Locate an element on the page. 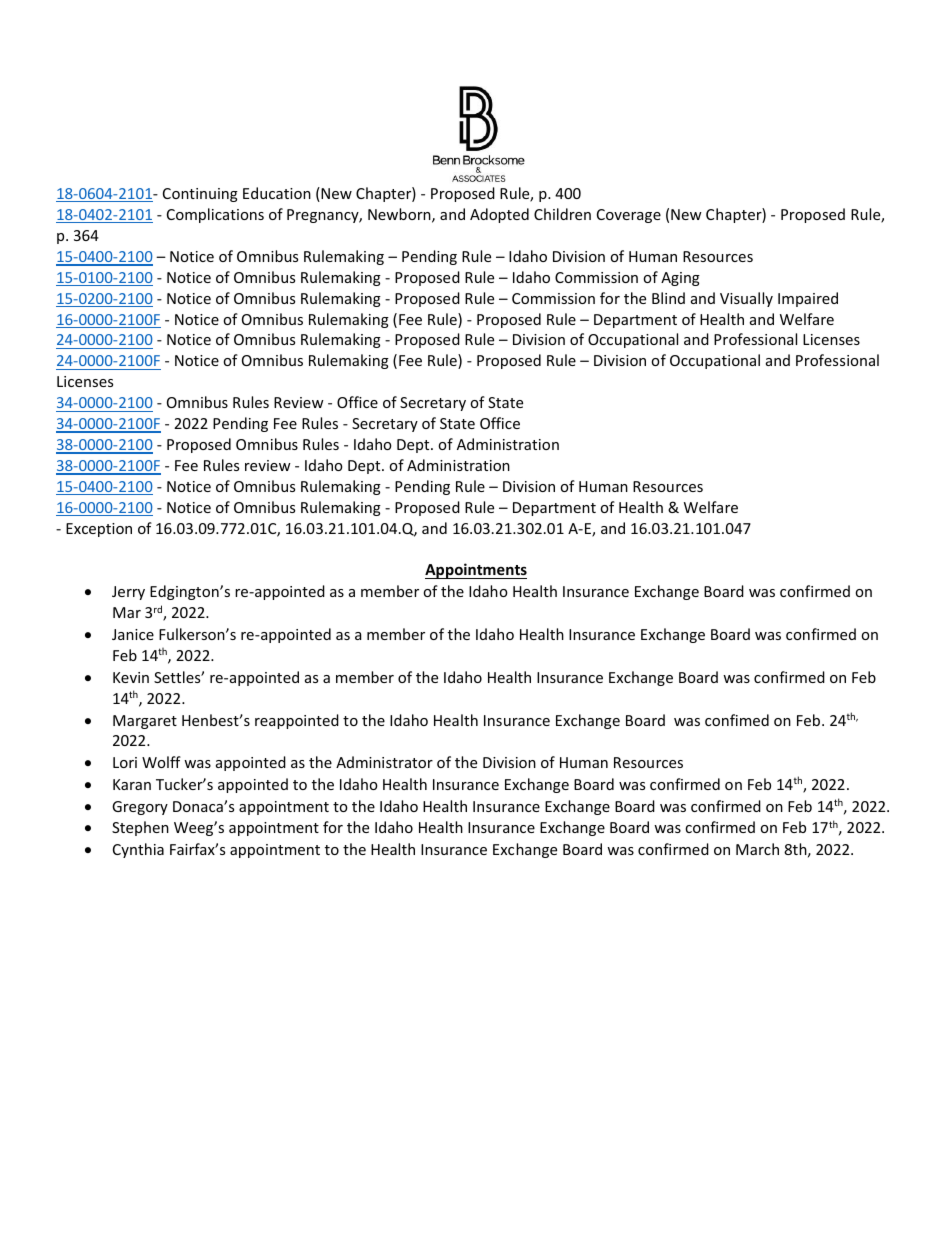 The height and width of the image is (1233, 952). Complications is located at coordinates (215, 215).
